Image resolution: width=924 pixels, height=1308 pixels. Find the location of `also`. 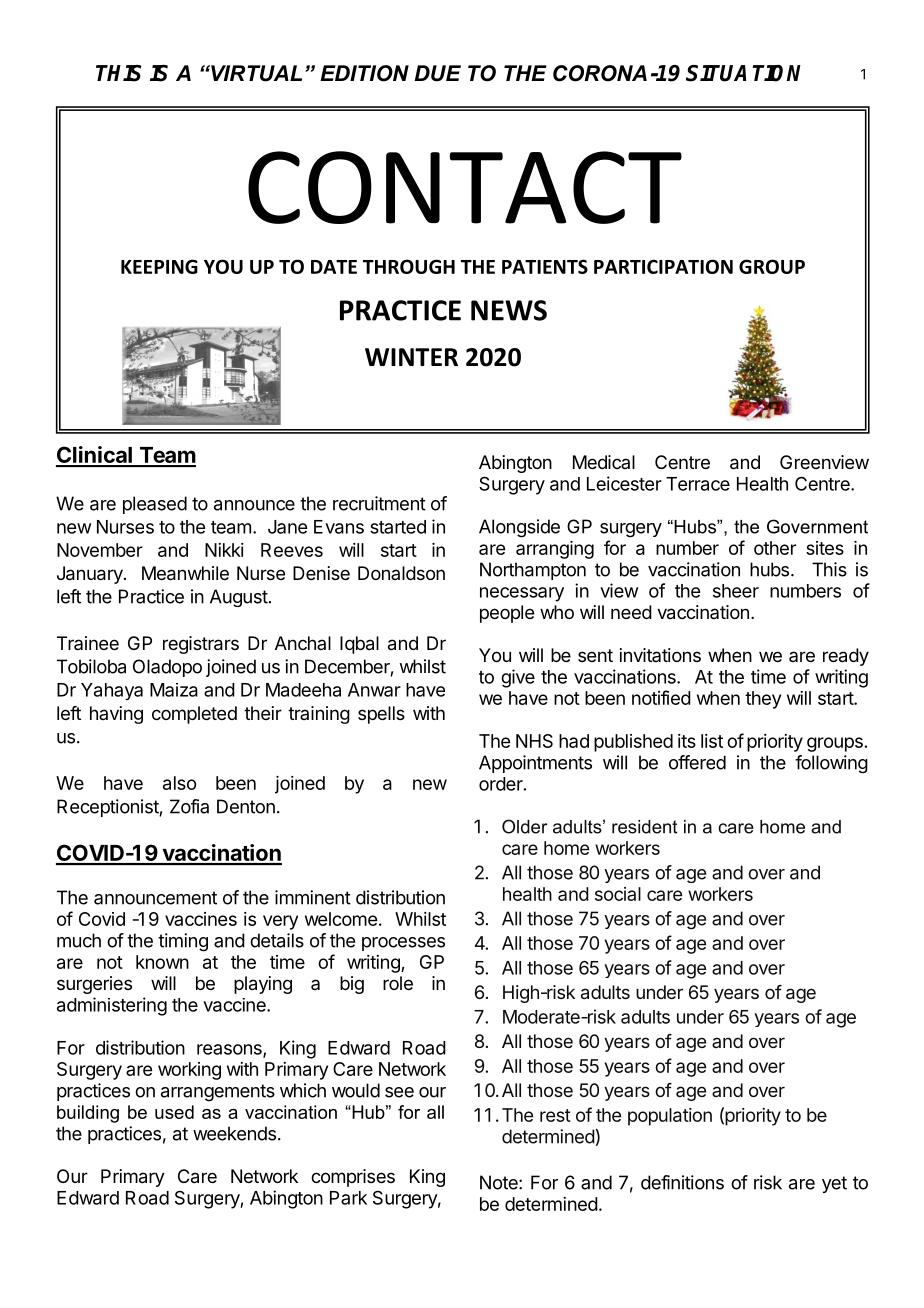

also is located at coordinates (179, 783).
